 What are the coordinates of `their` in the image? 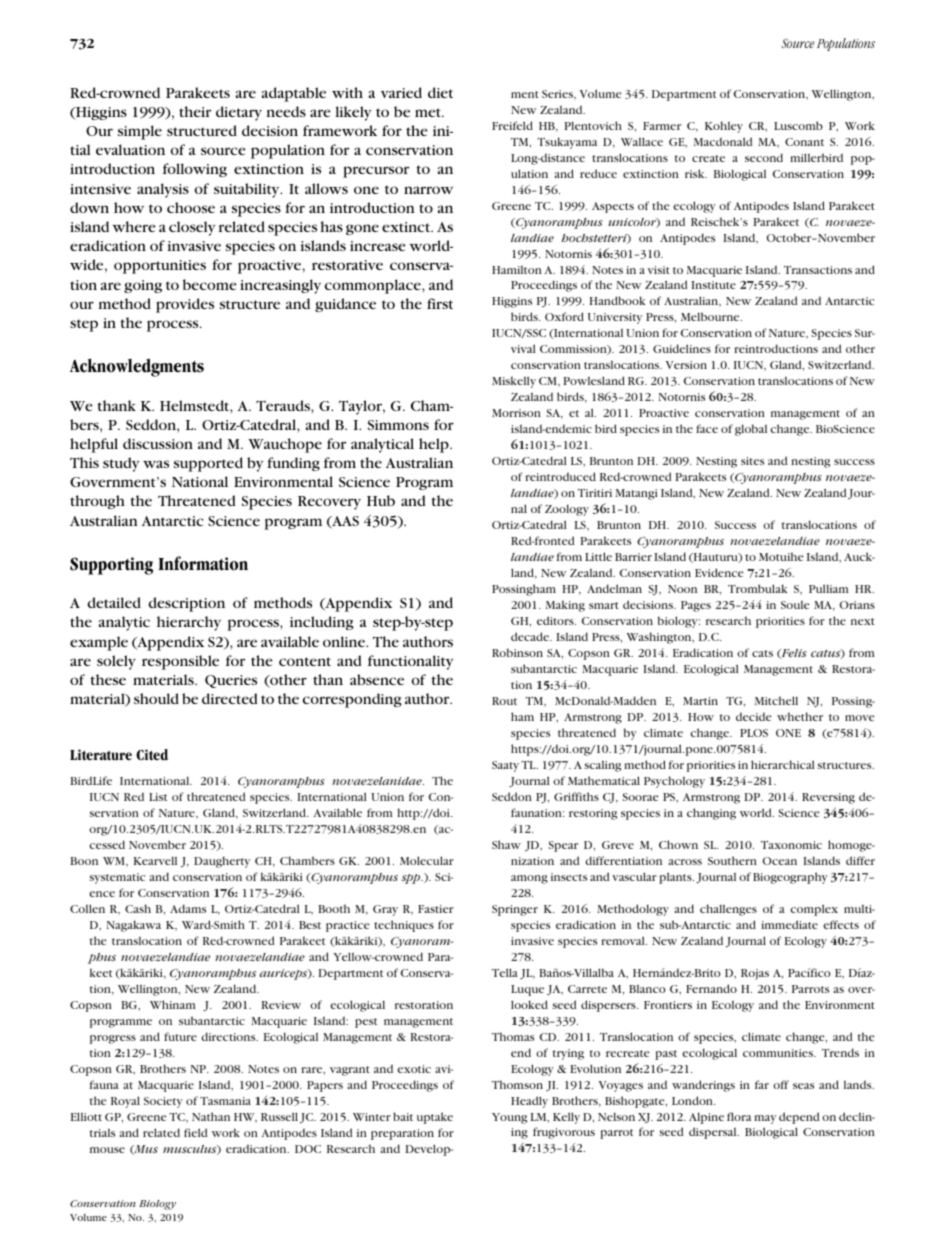 It's located at (195, 111).
